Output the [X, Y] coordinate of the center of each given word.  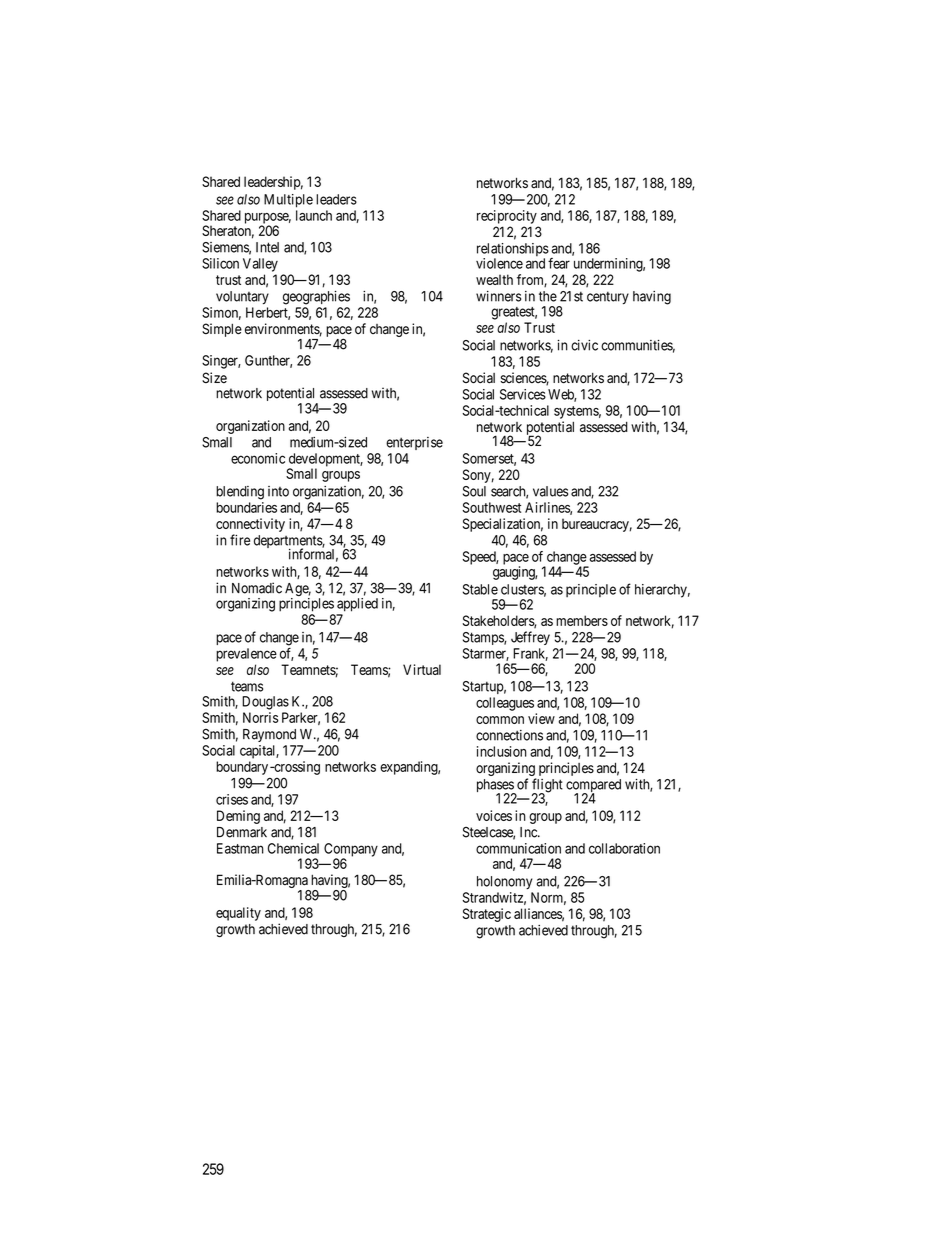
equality [238, 914]
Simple [222, 330]
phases [496, 787]
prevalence [246, 655]
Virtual [422, 669]
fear [559, 263]
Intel [267, 247]
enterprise [414, 443]
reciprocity [507, 217]
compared [593, 787]
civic [584, 345]
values [550, 491]
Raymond [269, 735]
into [278, 491]
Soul [474, 491]
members [582, 620]
